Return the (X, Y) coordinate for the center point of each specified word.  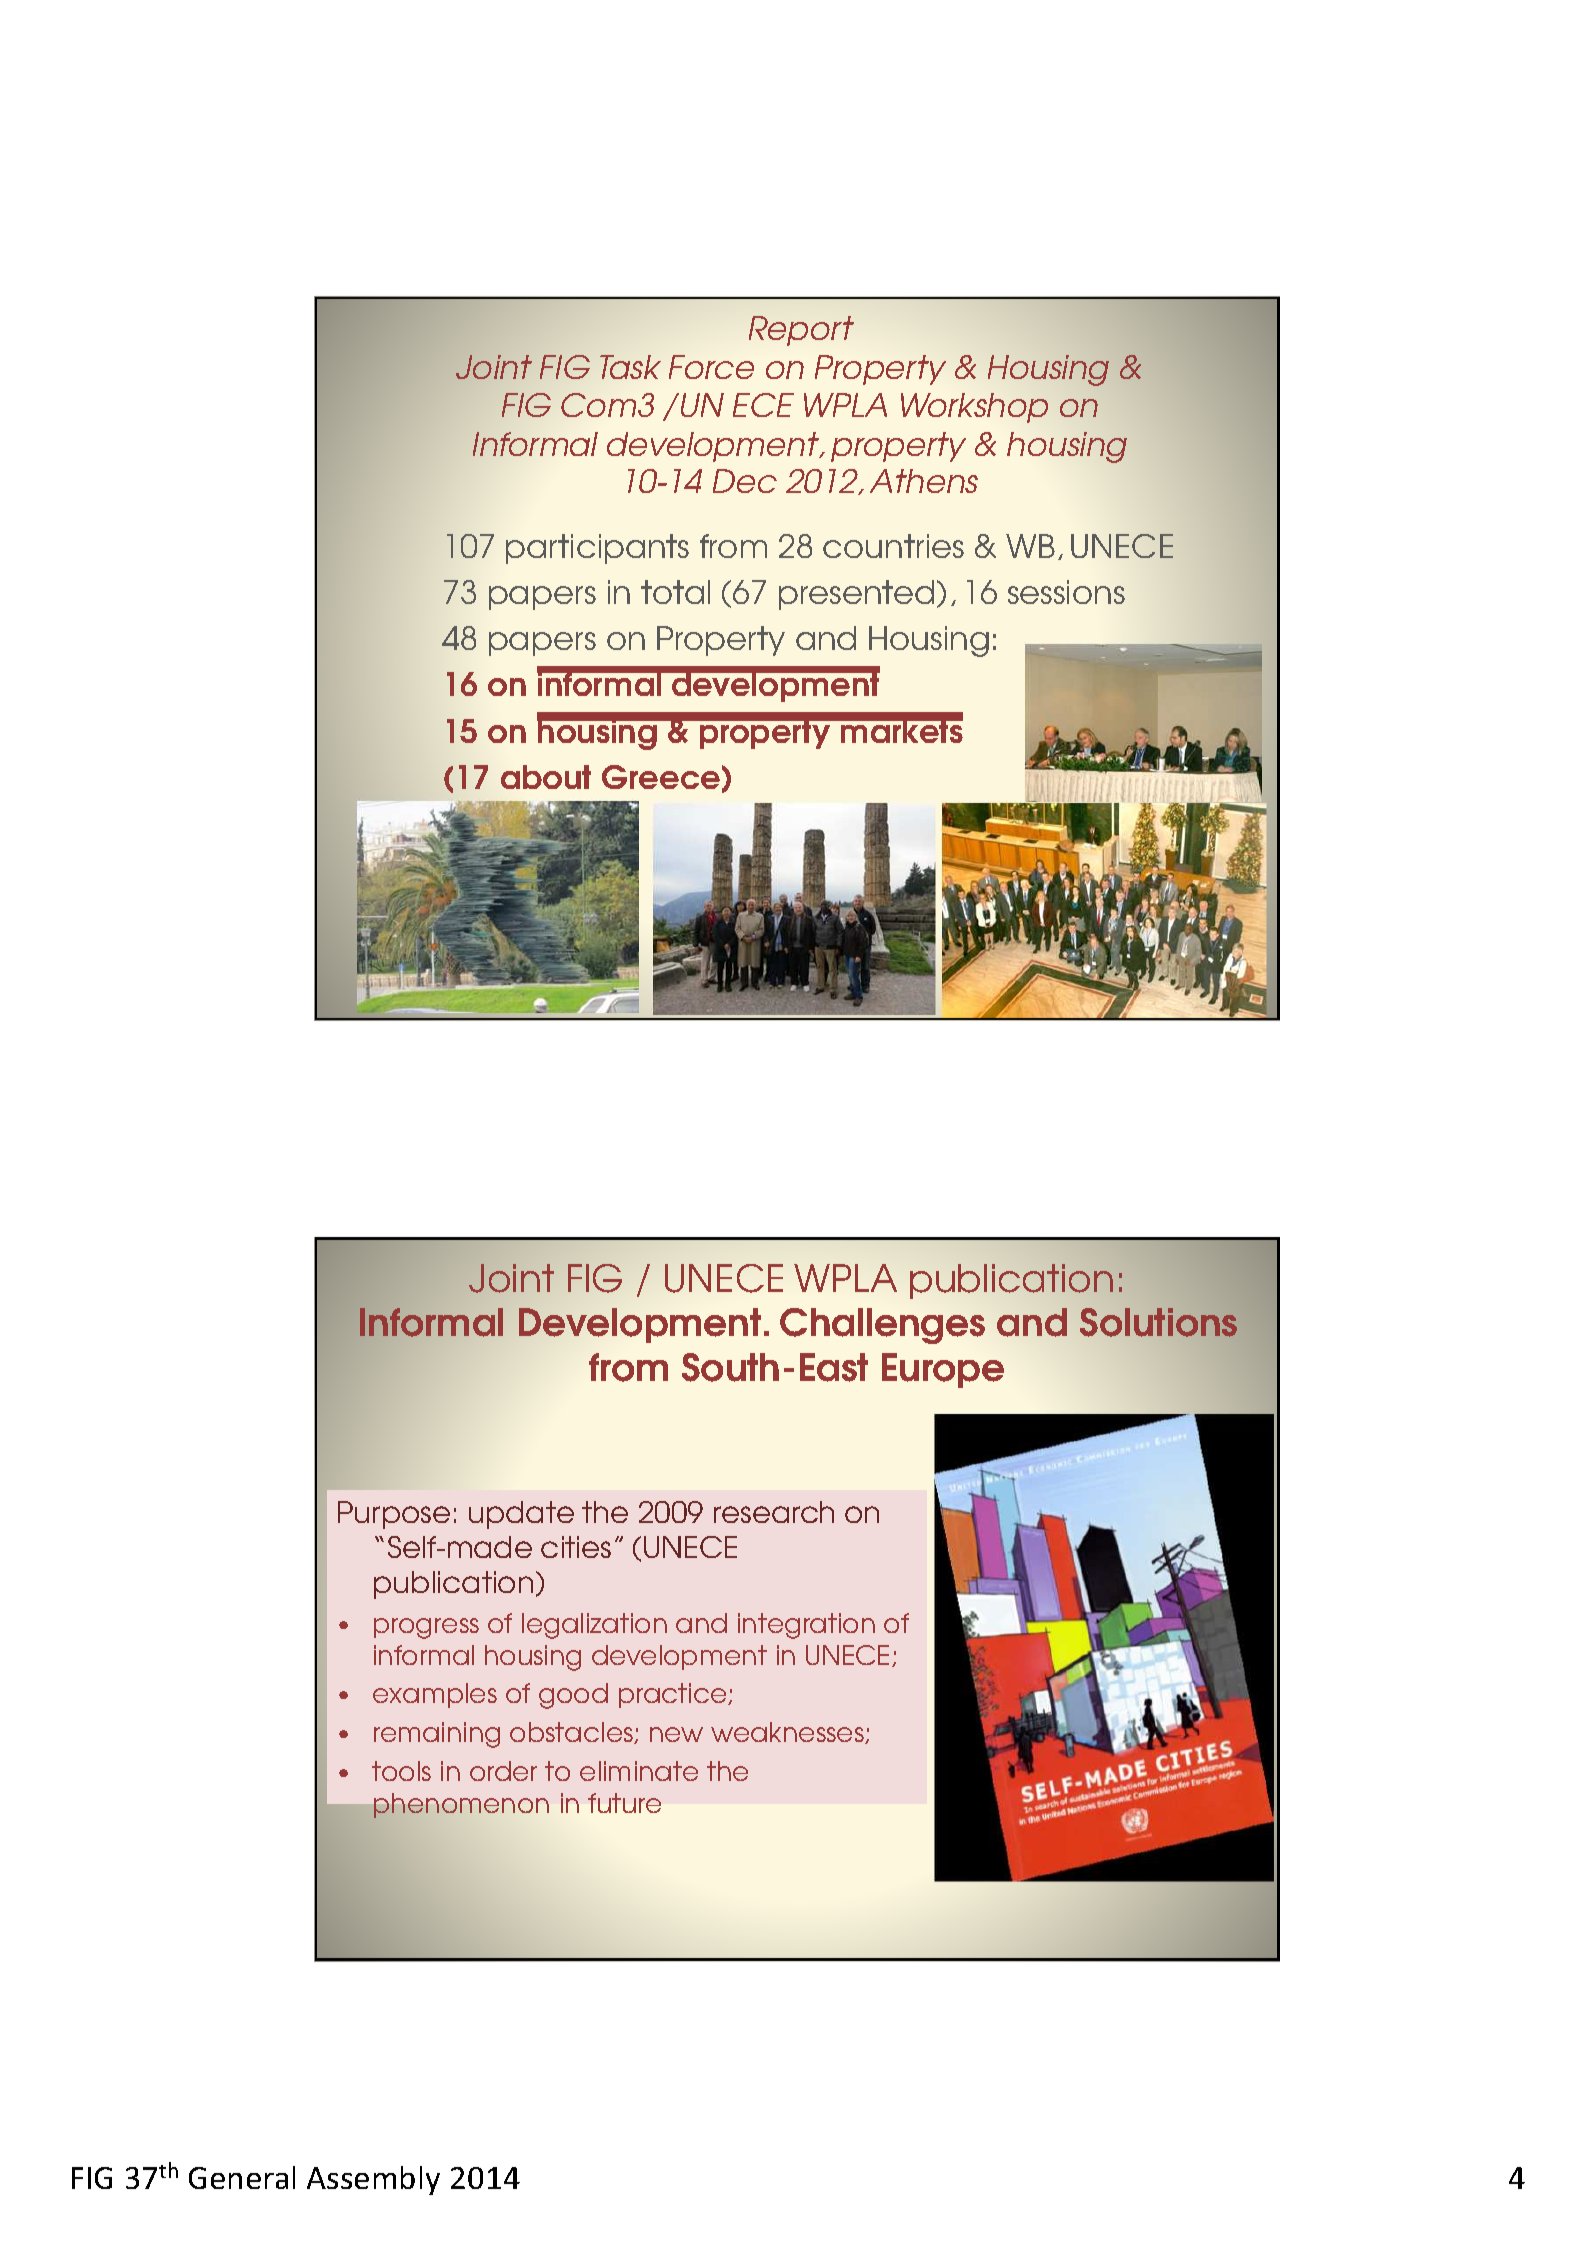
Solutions (1158, 1322)
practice (674, 1695)
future (624, 1803)
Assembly (373, 2180)
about (546, 777)
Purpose (394, 1515)
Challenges (882, 1326)
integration (806, 1626)
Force (711, 367)
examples (435, 1695)
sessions (1066, 592)
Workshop (974, 408)
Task (630, 367)
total (675, 592)
